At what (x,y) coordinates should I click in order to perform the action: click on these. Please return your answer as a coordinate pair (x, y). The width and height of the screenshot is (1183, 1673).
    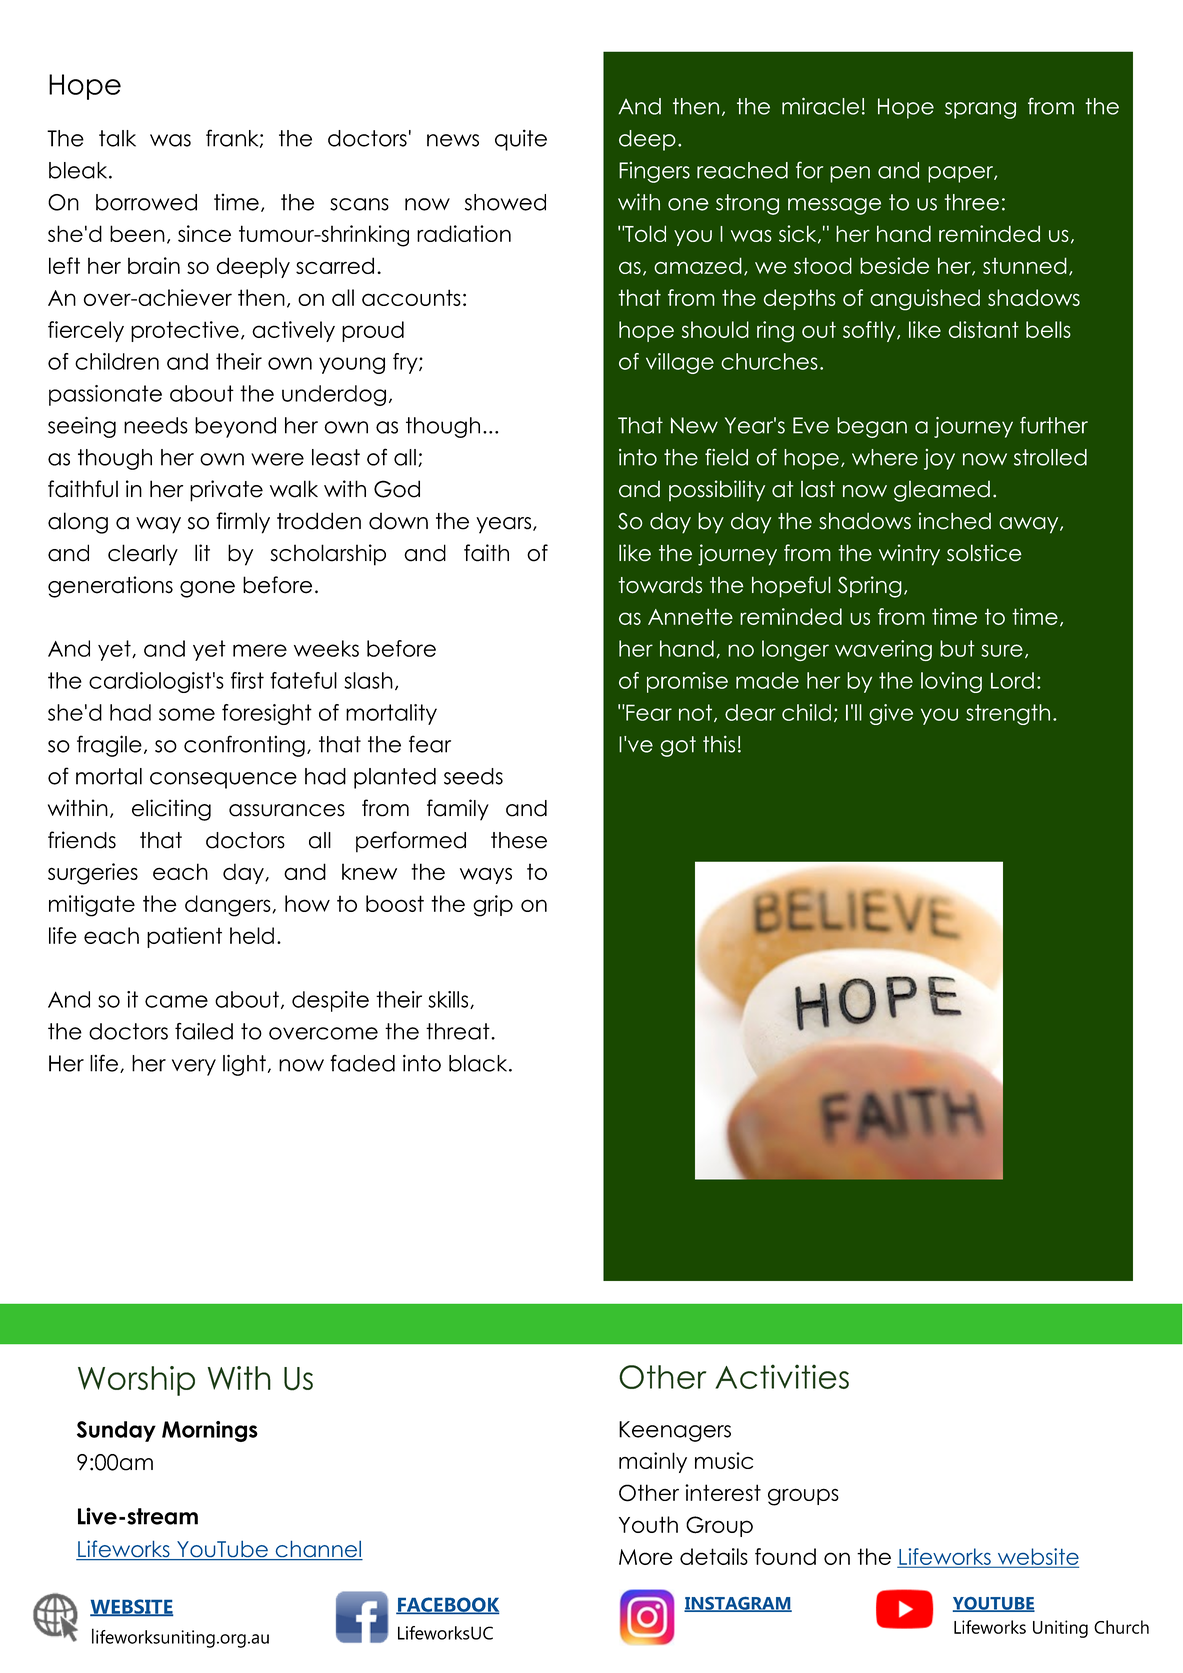
    Looking at the image, I should click on (519, 840).
